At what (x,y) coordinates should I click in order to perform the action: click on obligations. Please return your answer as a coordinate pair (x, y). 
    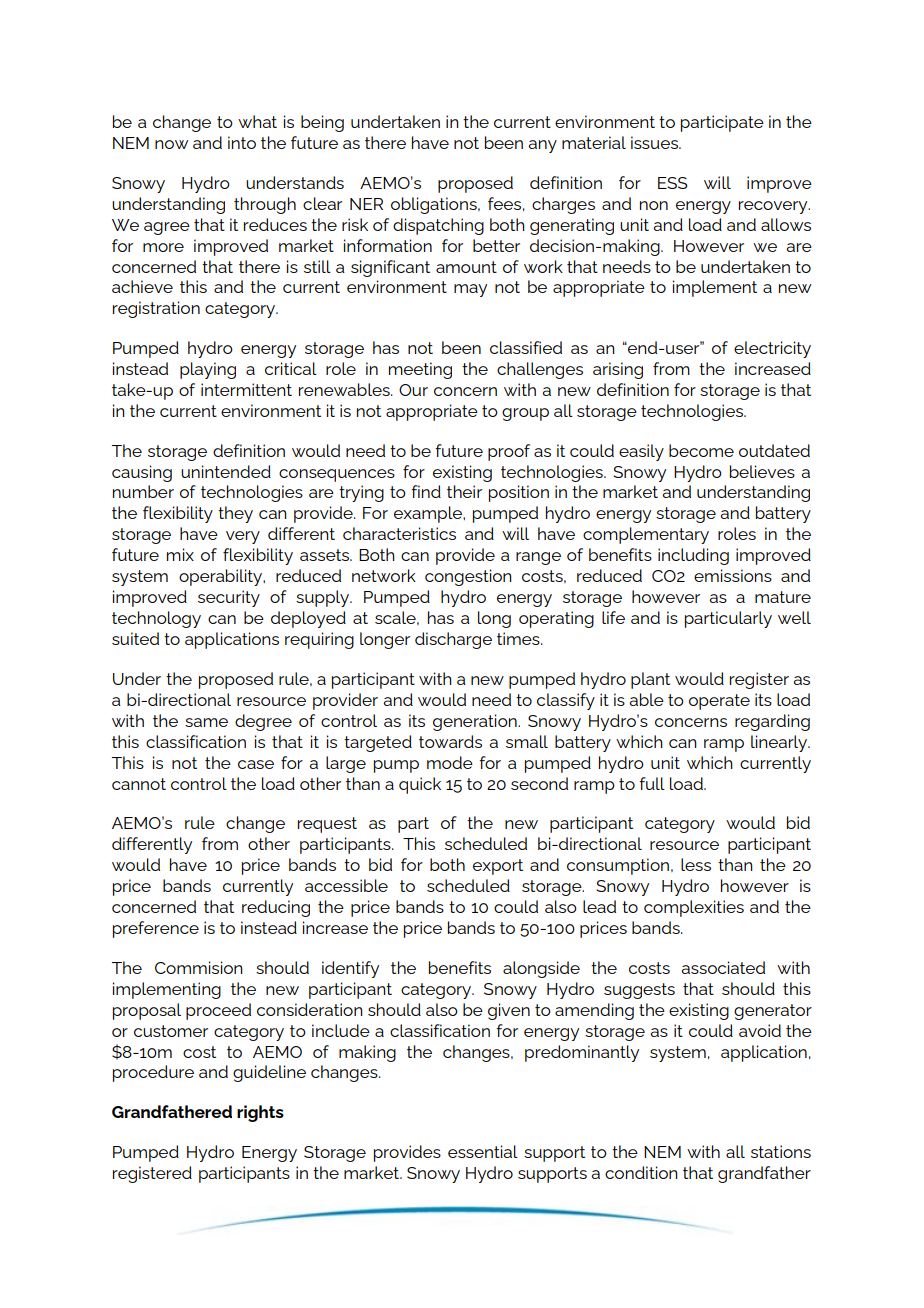
    Looking at the image, I should click on (435, 205).
